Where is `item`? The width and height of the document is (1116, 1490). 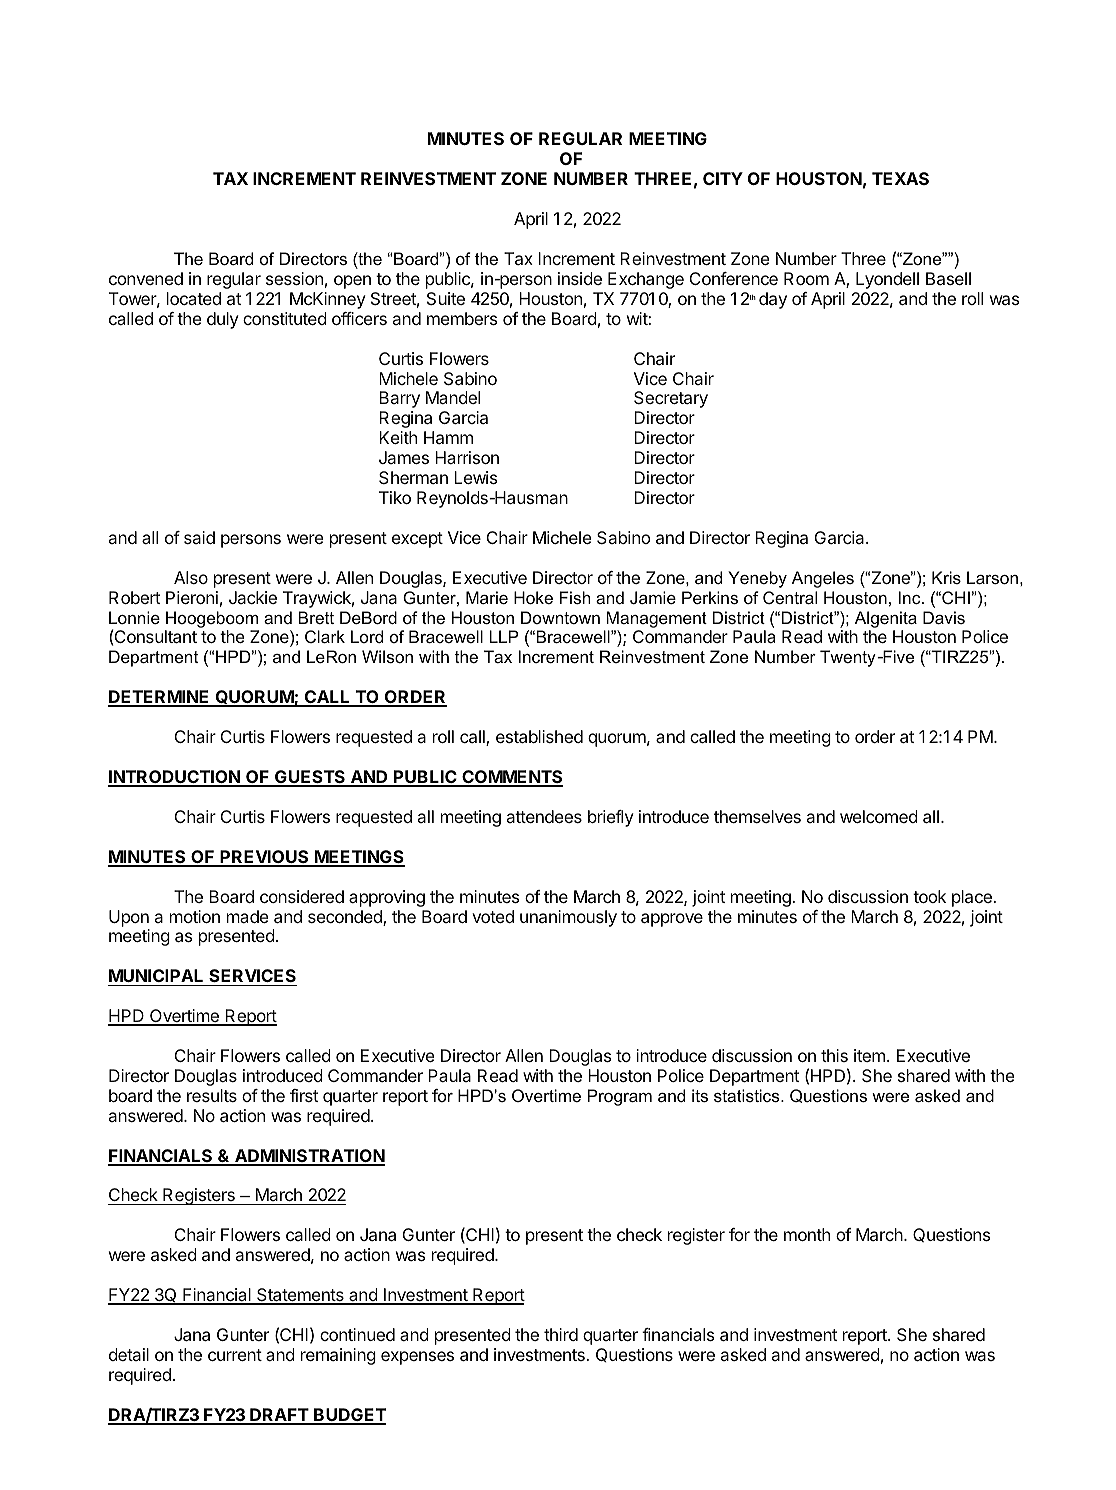
item is located at coordinates (869, 1055).
